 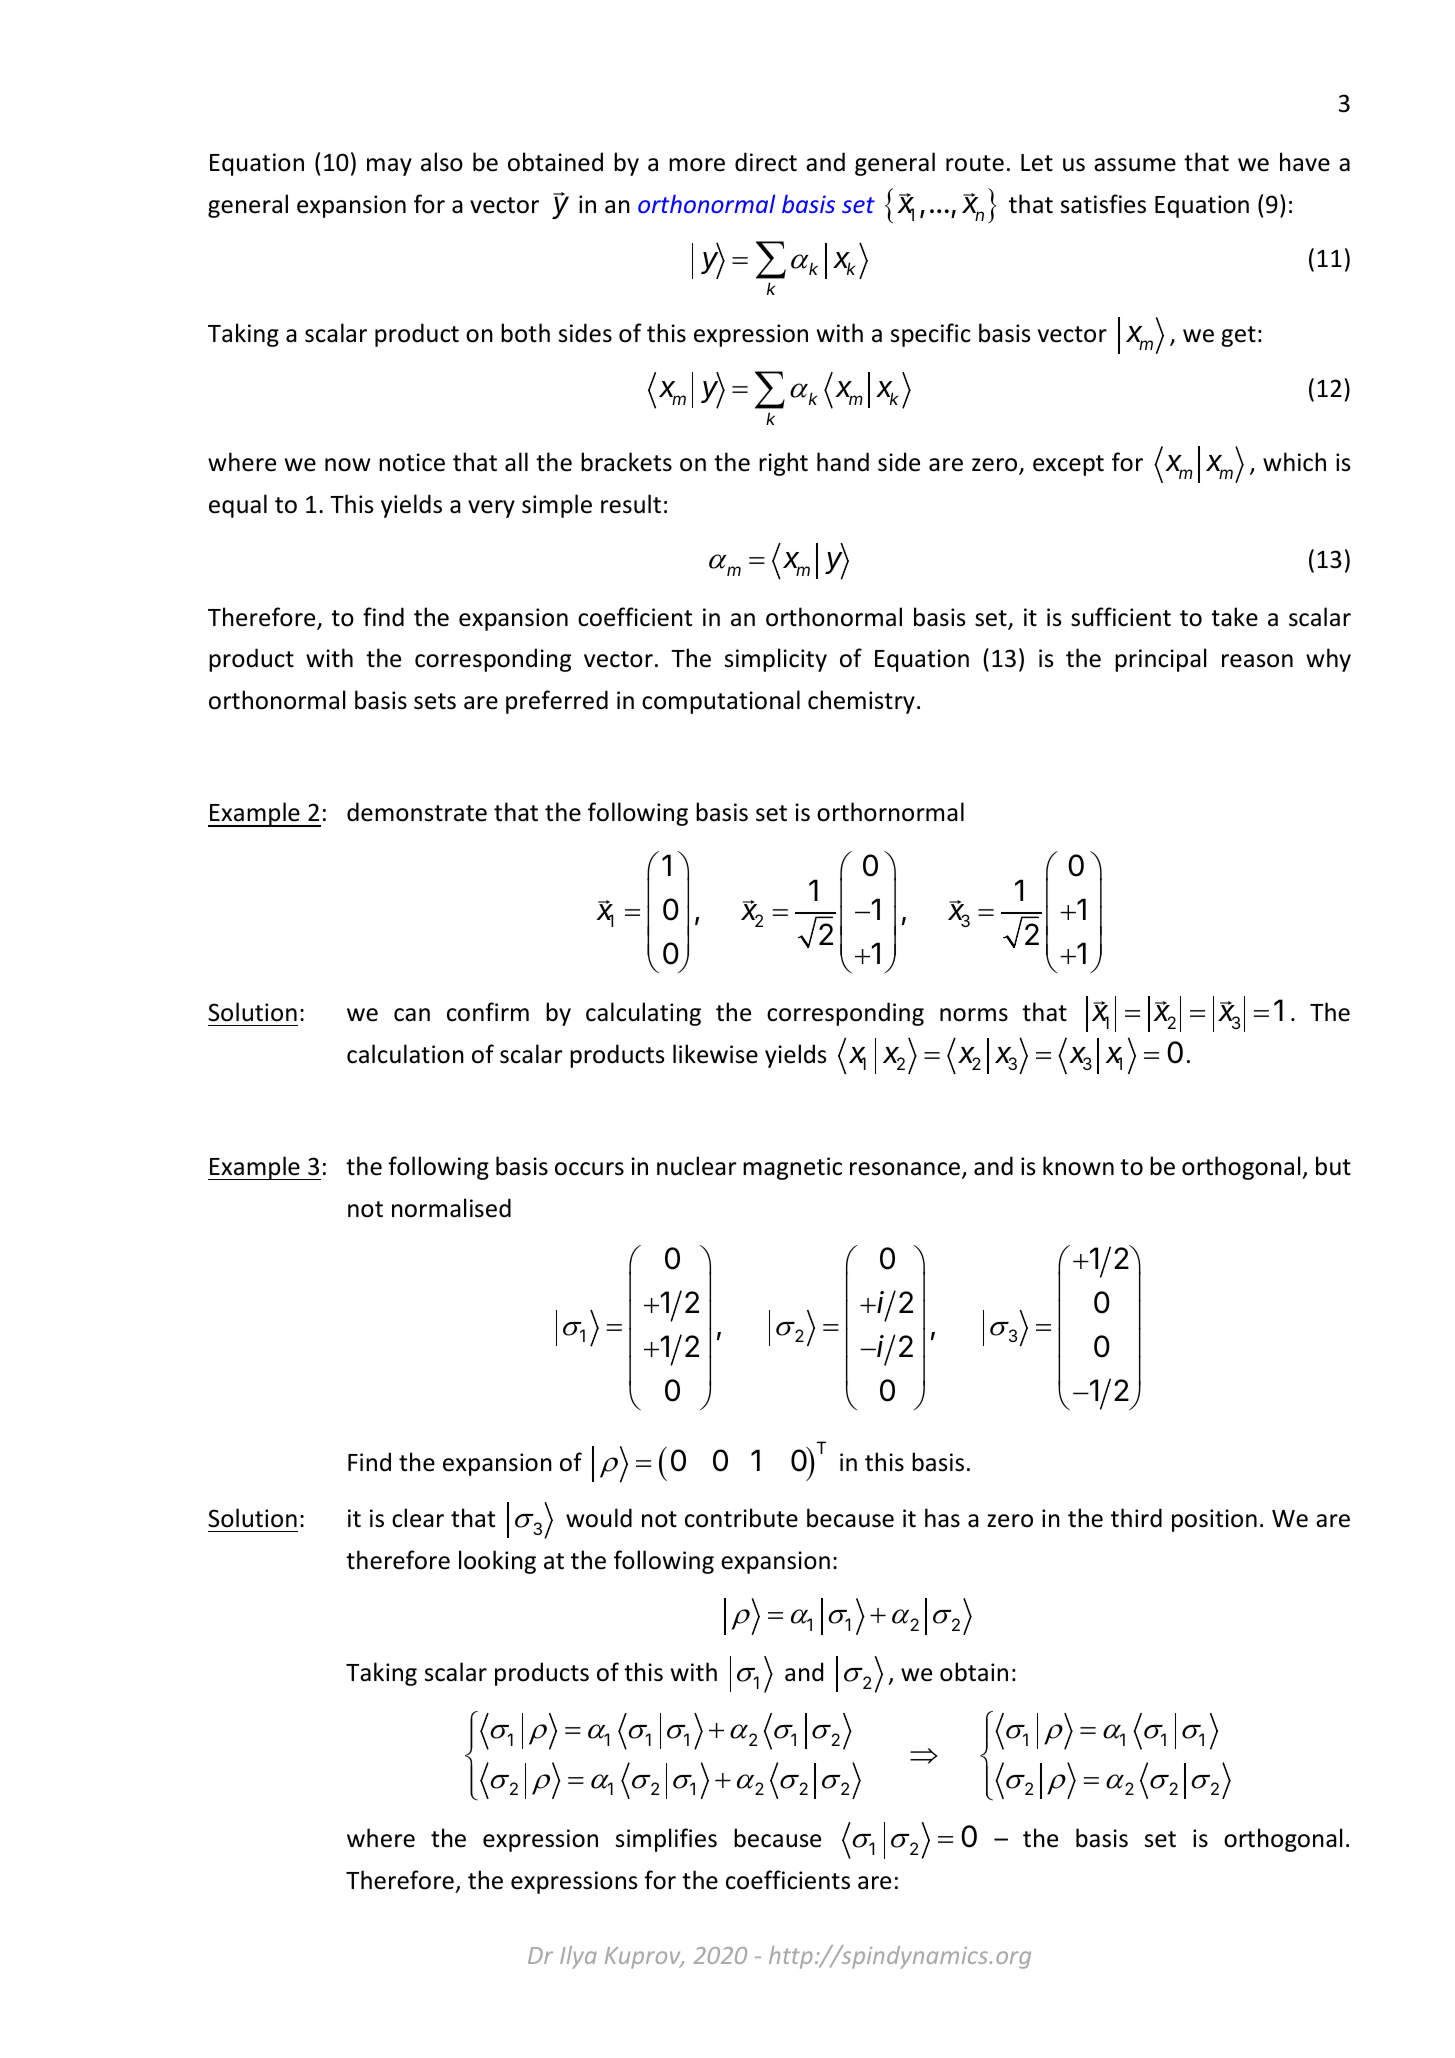 I want to click on looking, so click(x=497, y=1562).
